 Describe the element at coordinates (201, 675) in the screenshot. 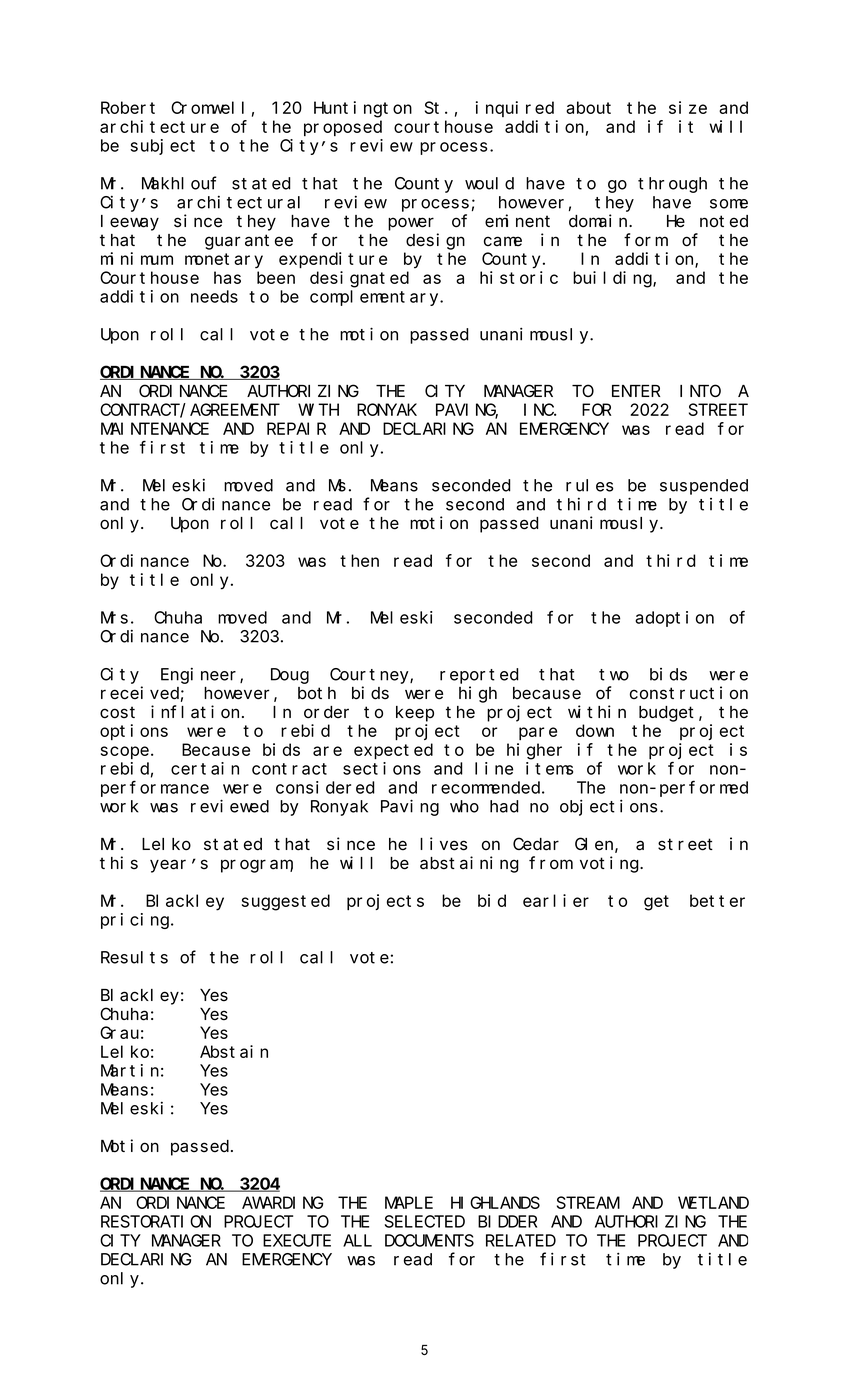

I see `Engineer` at that location.
